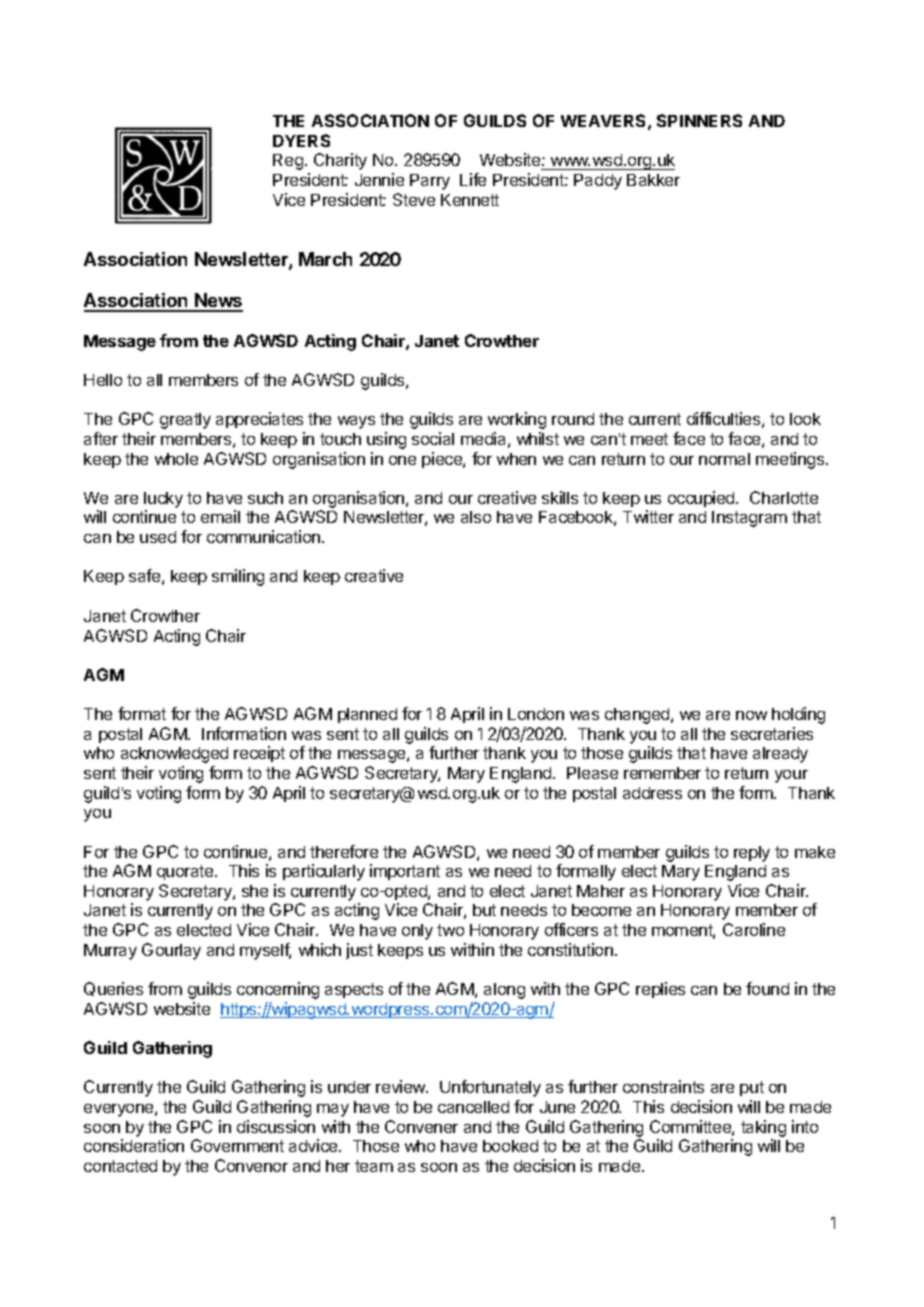 The height and width of the screenshot is (1307, 924). I want to click on SPINNERS, so click(699, 120).
